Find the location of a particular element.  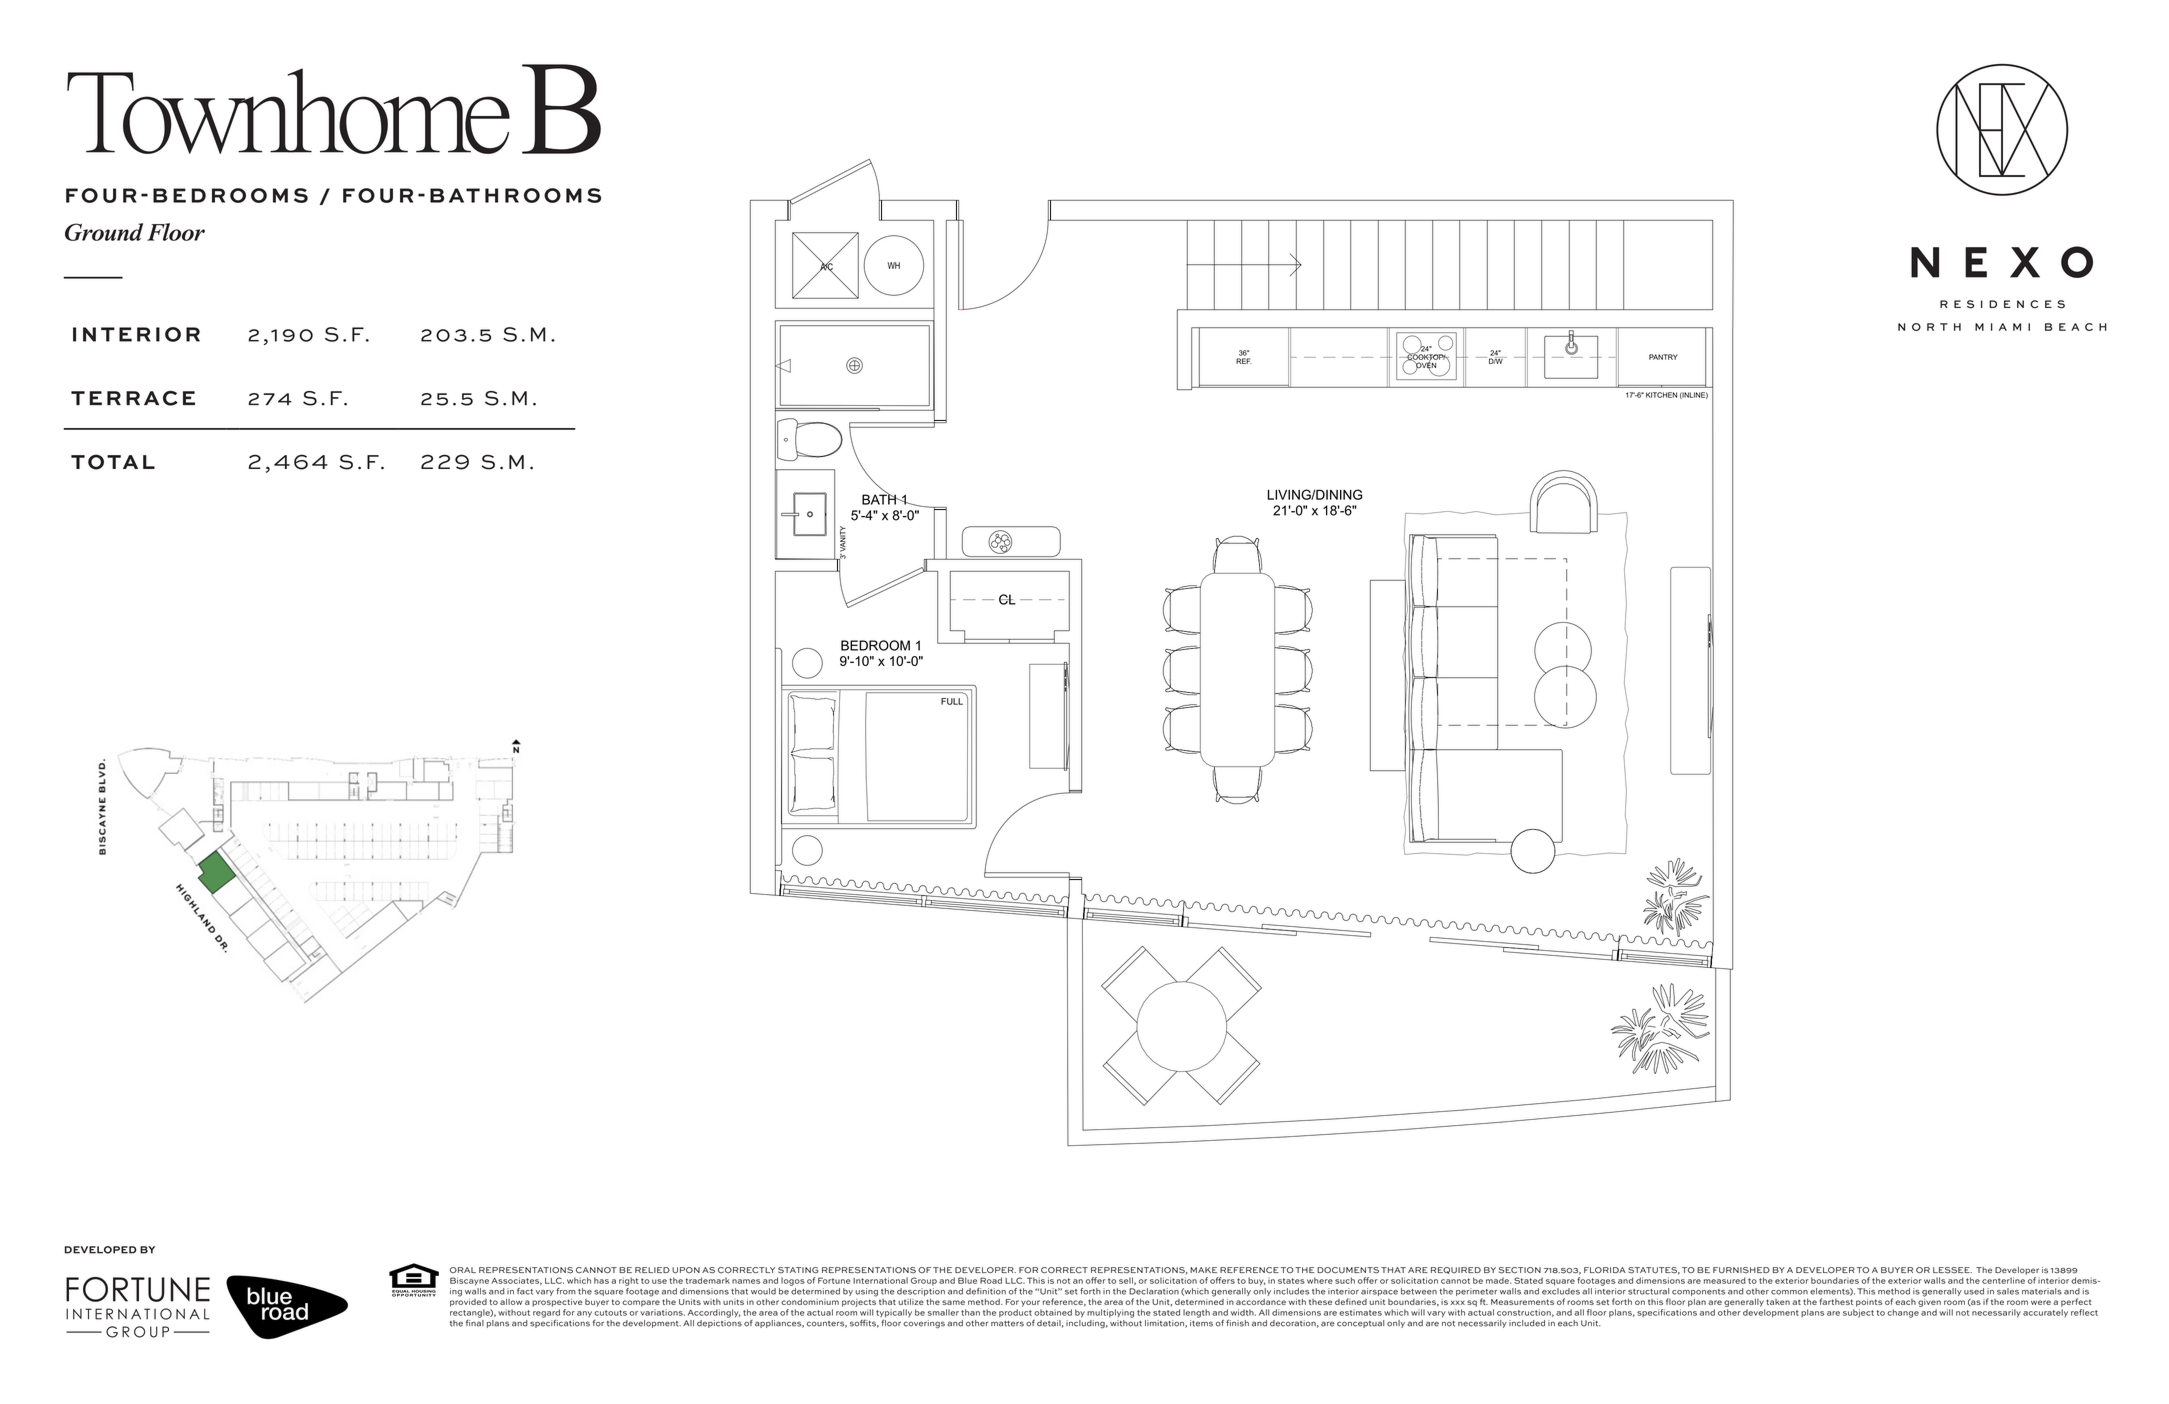

Townhome is located at coordinates (288, 111).
